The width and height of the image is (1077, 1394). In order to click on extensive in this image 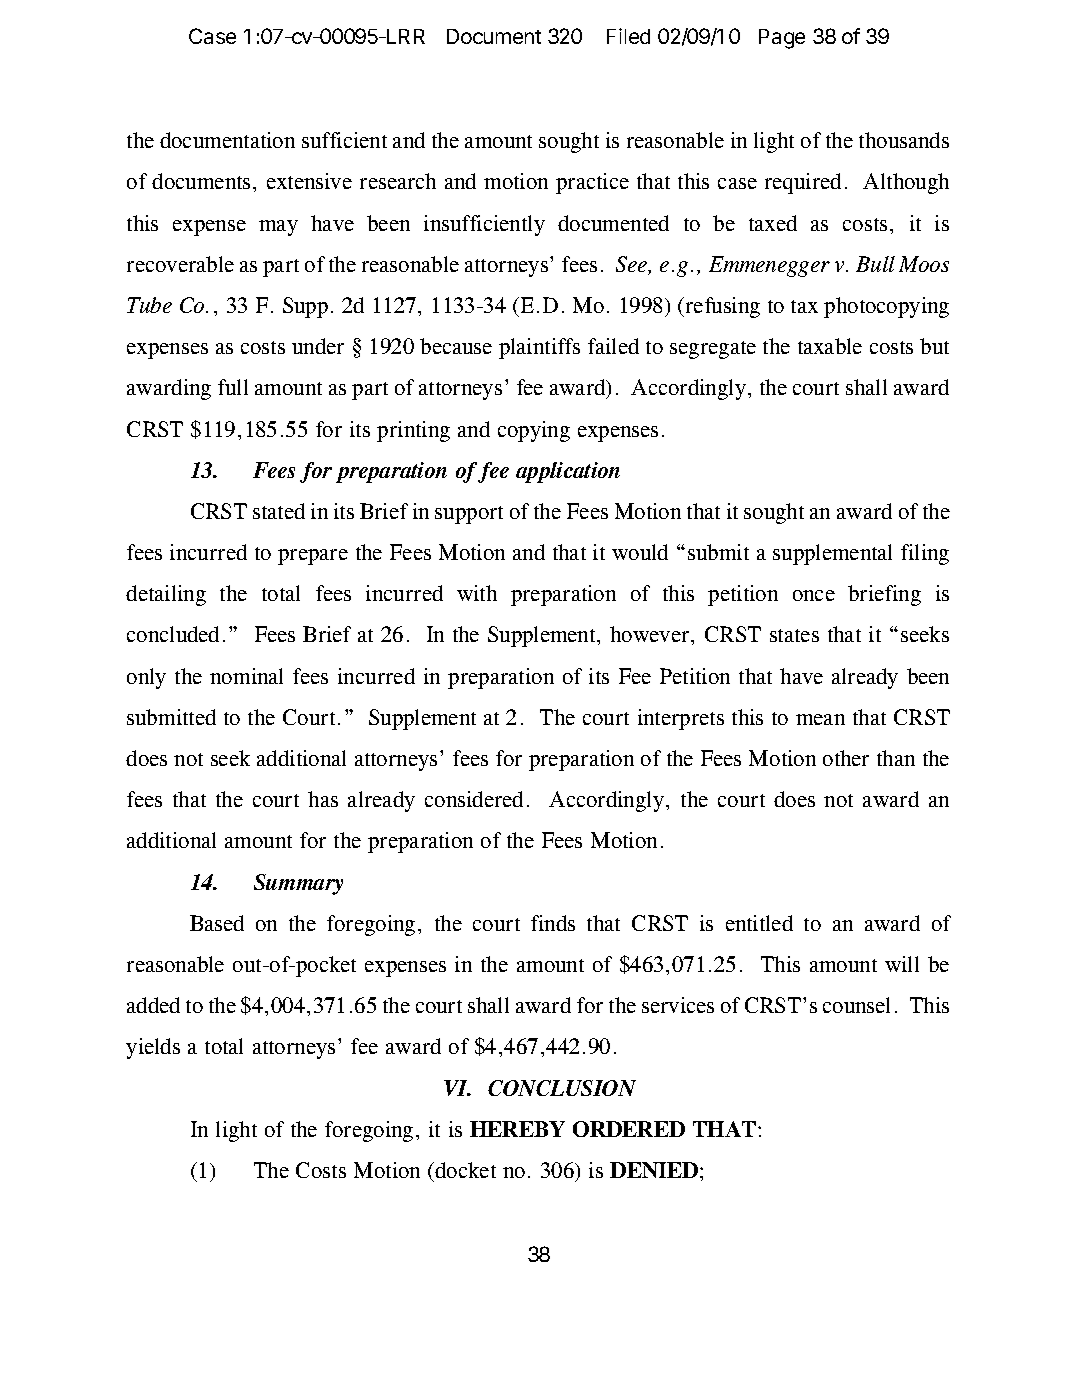, I will do `click(309, 181)`.
